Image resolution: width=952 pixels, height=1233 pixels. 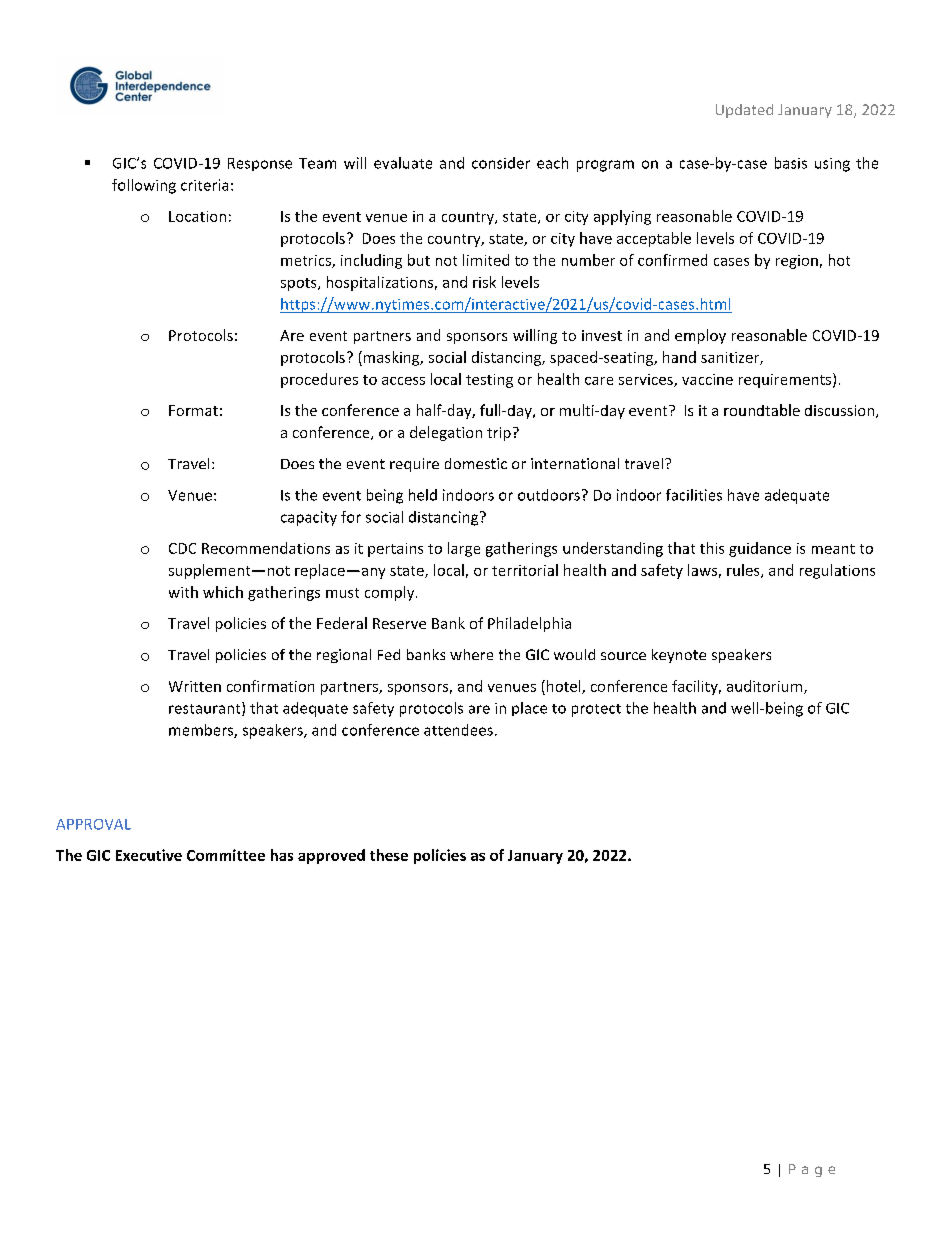 I want to click on Response, so click(x=260, y=164).
